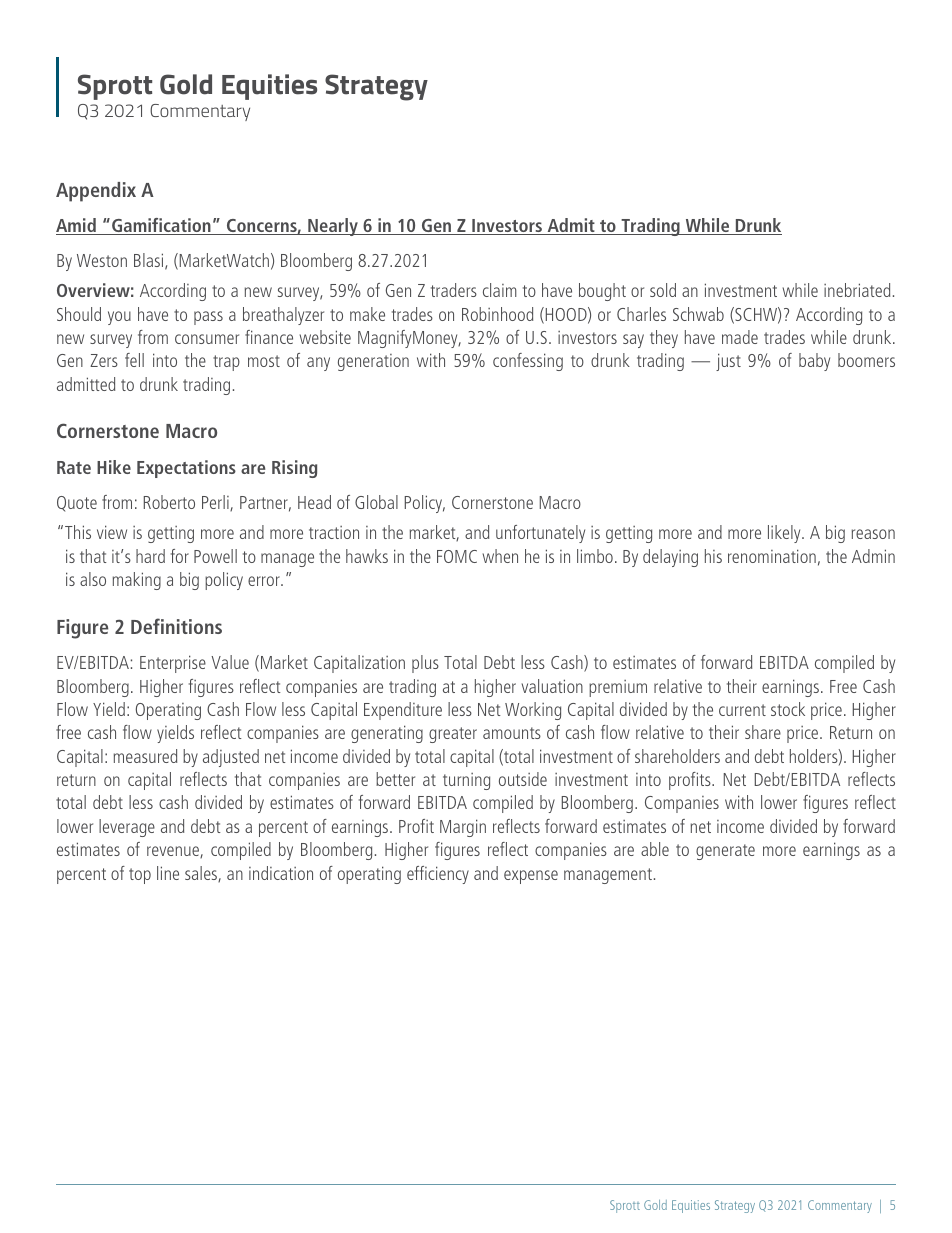 The height and width of the screenshot is (1233, 952). What do you see at coordinates (168, 873) in the screenshot?
I see `line` at bounding box center [168, 873].
